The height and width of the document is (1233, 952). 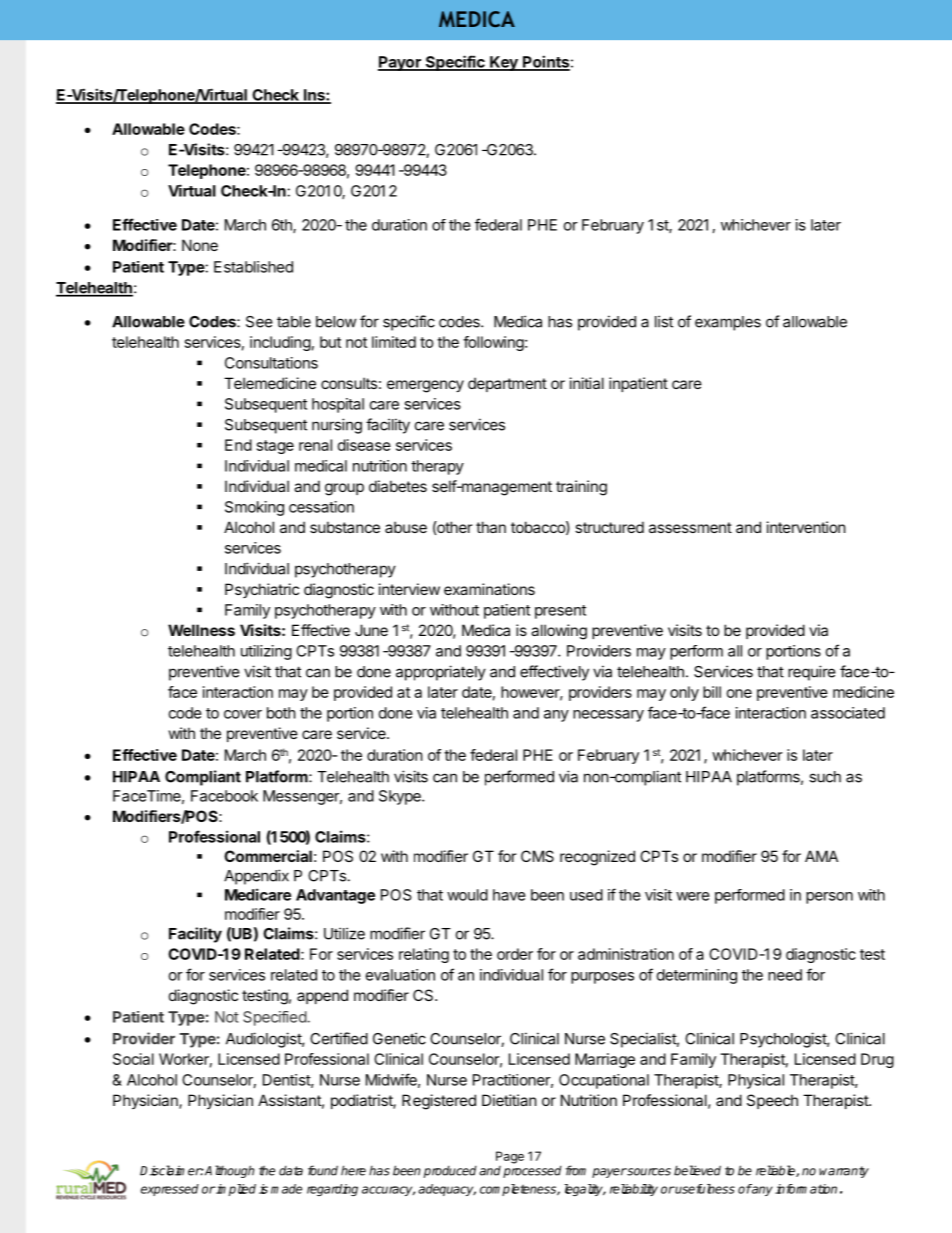 What do you see at coordinates (848, 713) in the document?
I see `associated` at bounding box center [848, 713].
